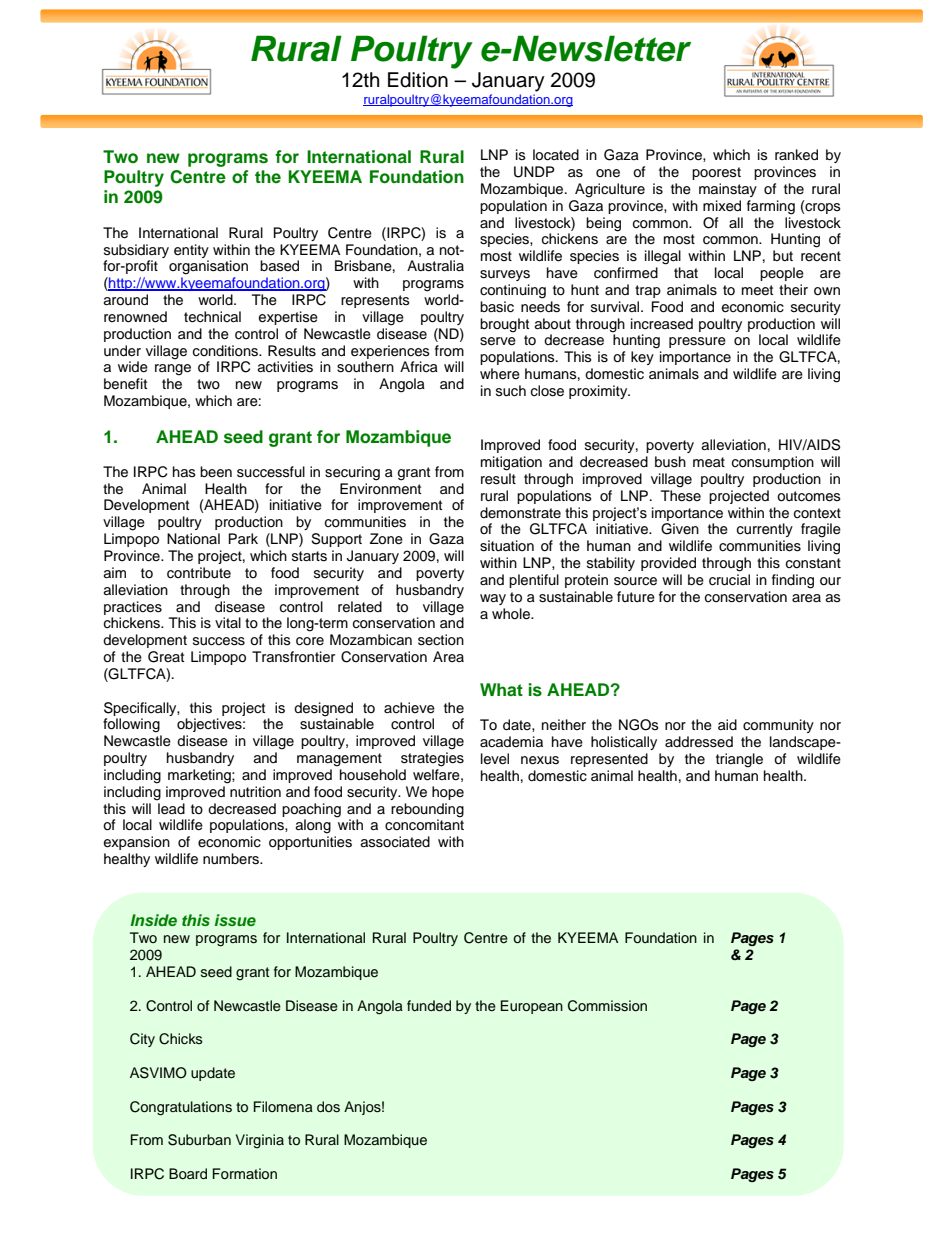 This image has height=1233, width=952. I want to click on poorest, so click(716, 173).
